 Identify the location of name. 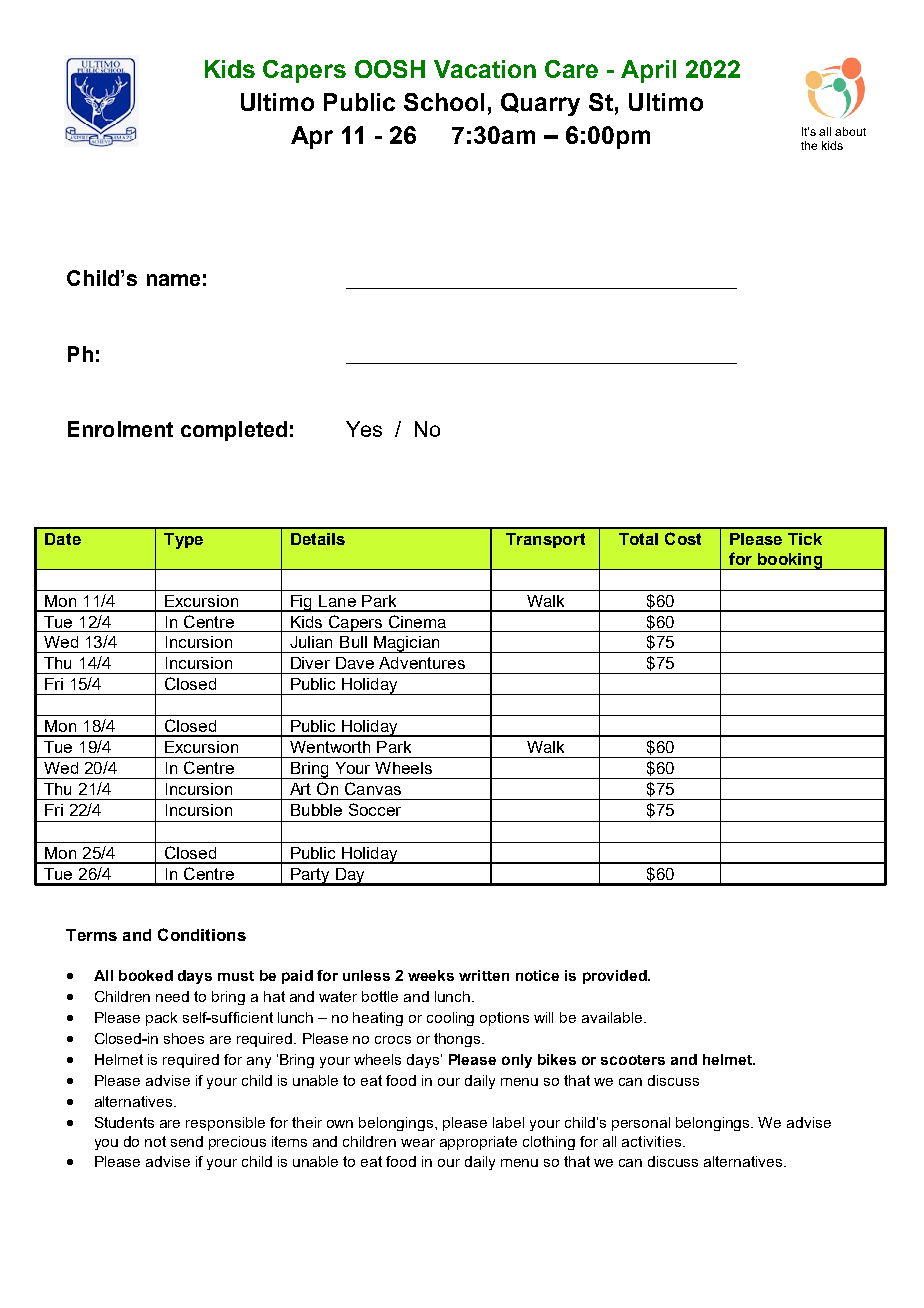
(173, 280).
